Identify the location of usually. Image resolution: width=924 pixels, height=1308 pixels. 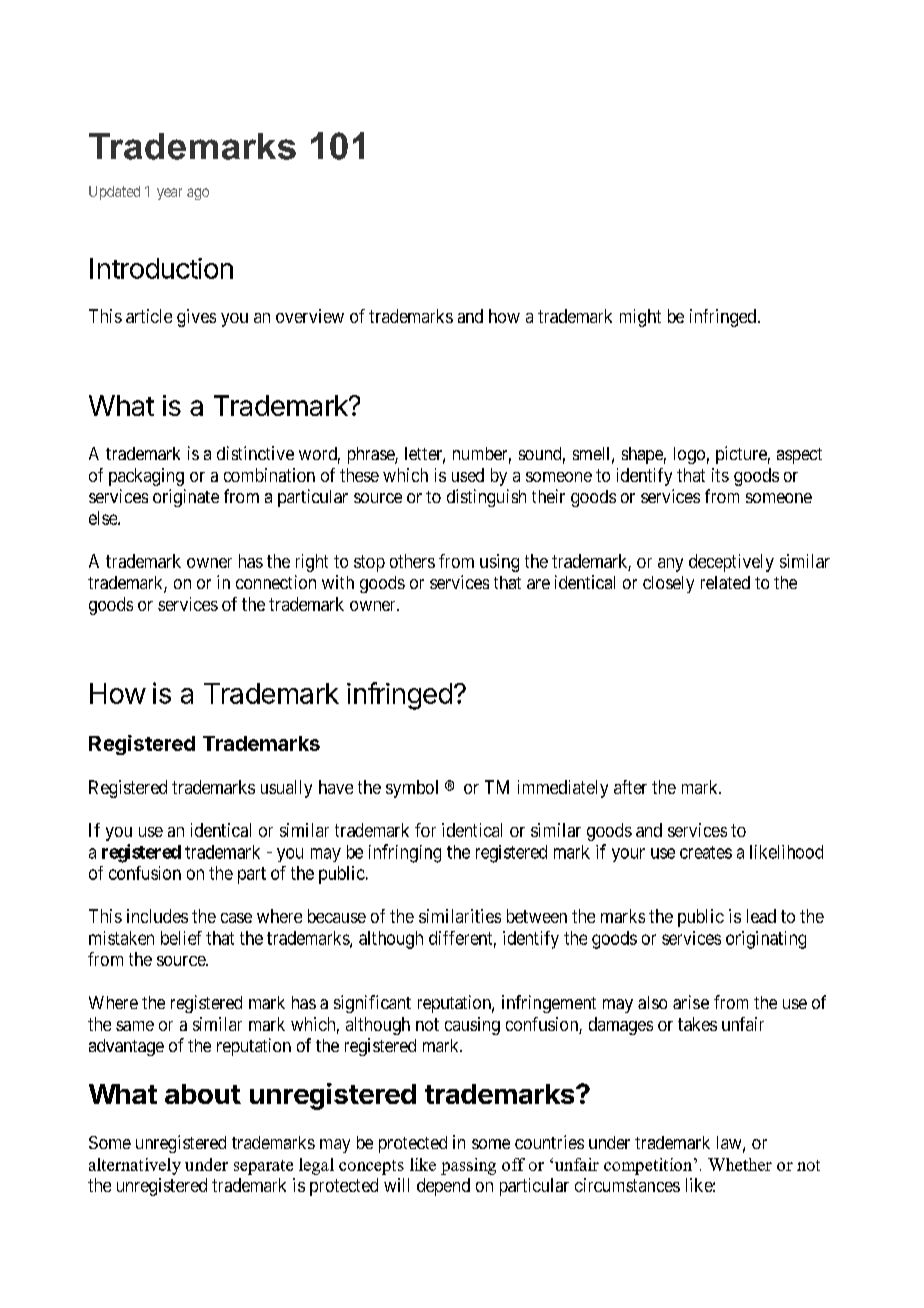
(286, 789).
